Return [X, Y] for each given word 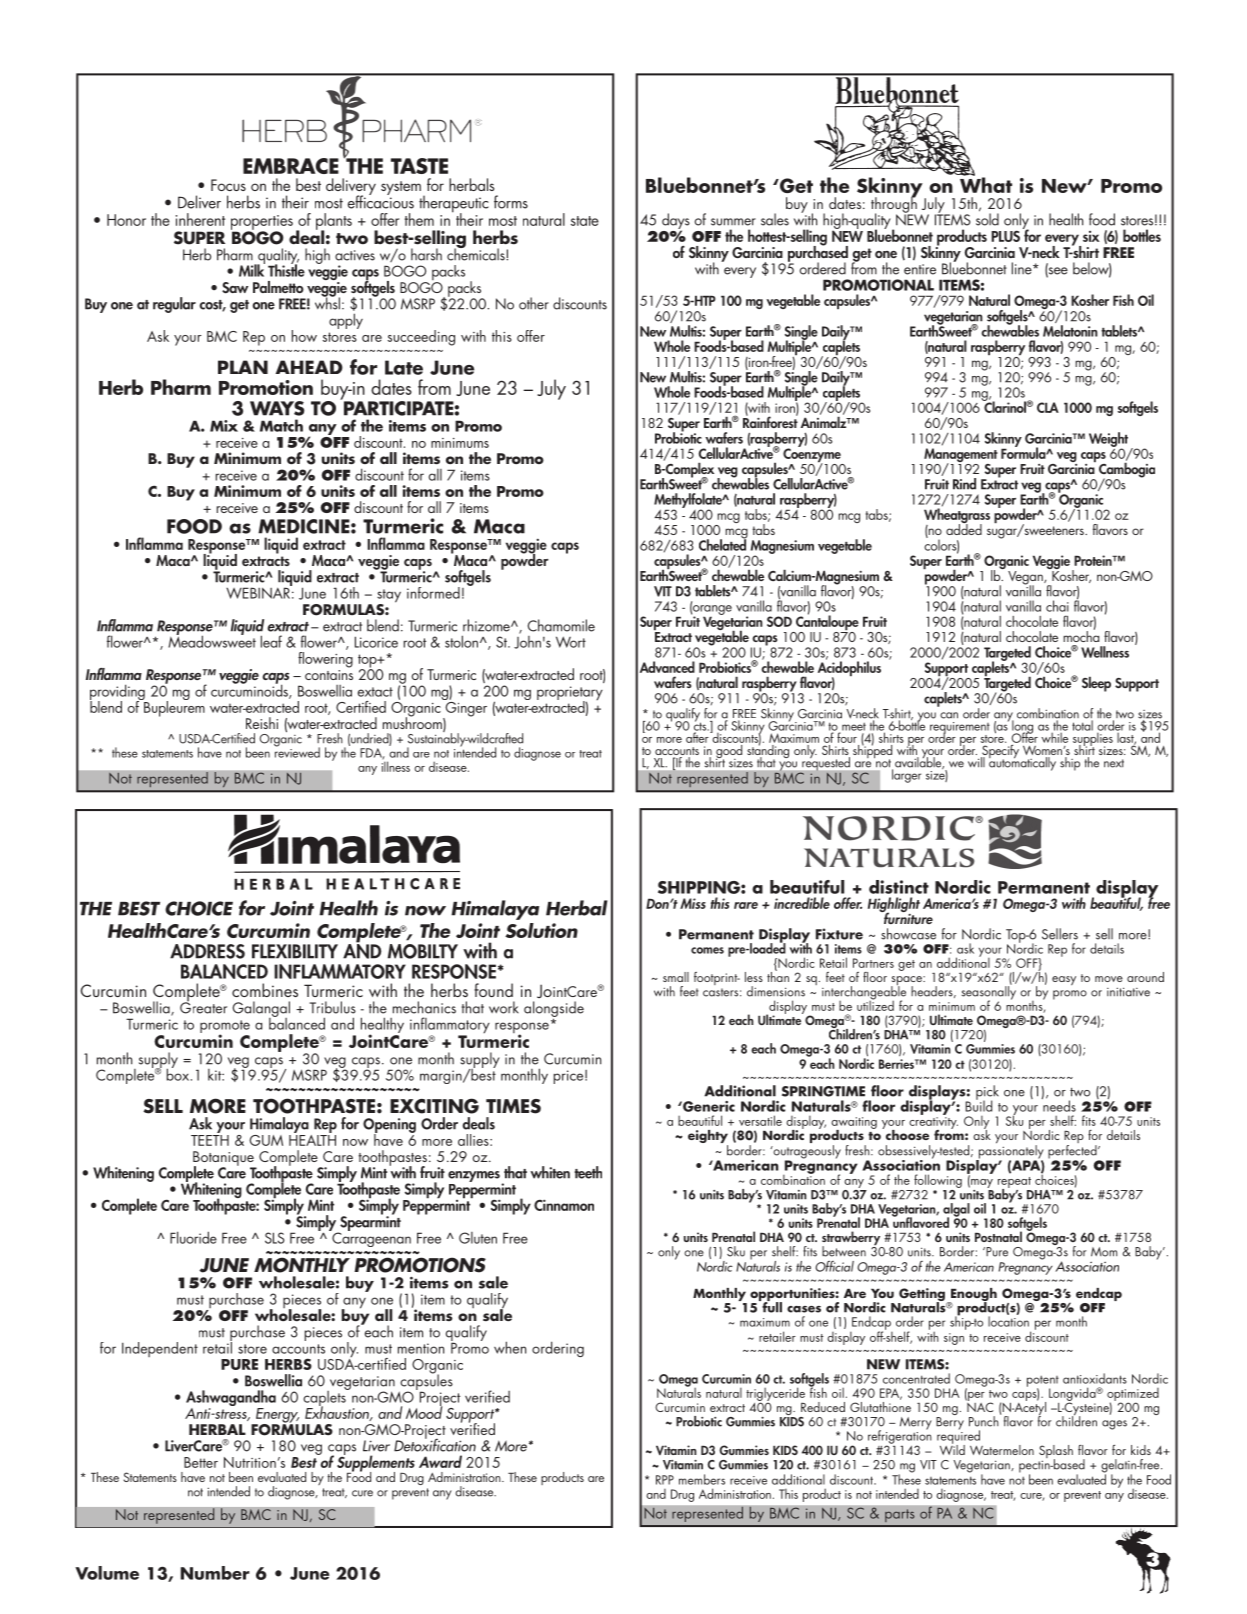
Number [215, 1573]
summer [733, 222]
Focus [228, 185]
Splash [1056, 1453]
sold [987, 218]
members [702, 1479]
